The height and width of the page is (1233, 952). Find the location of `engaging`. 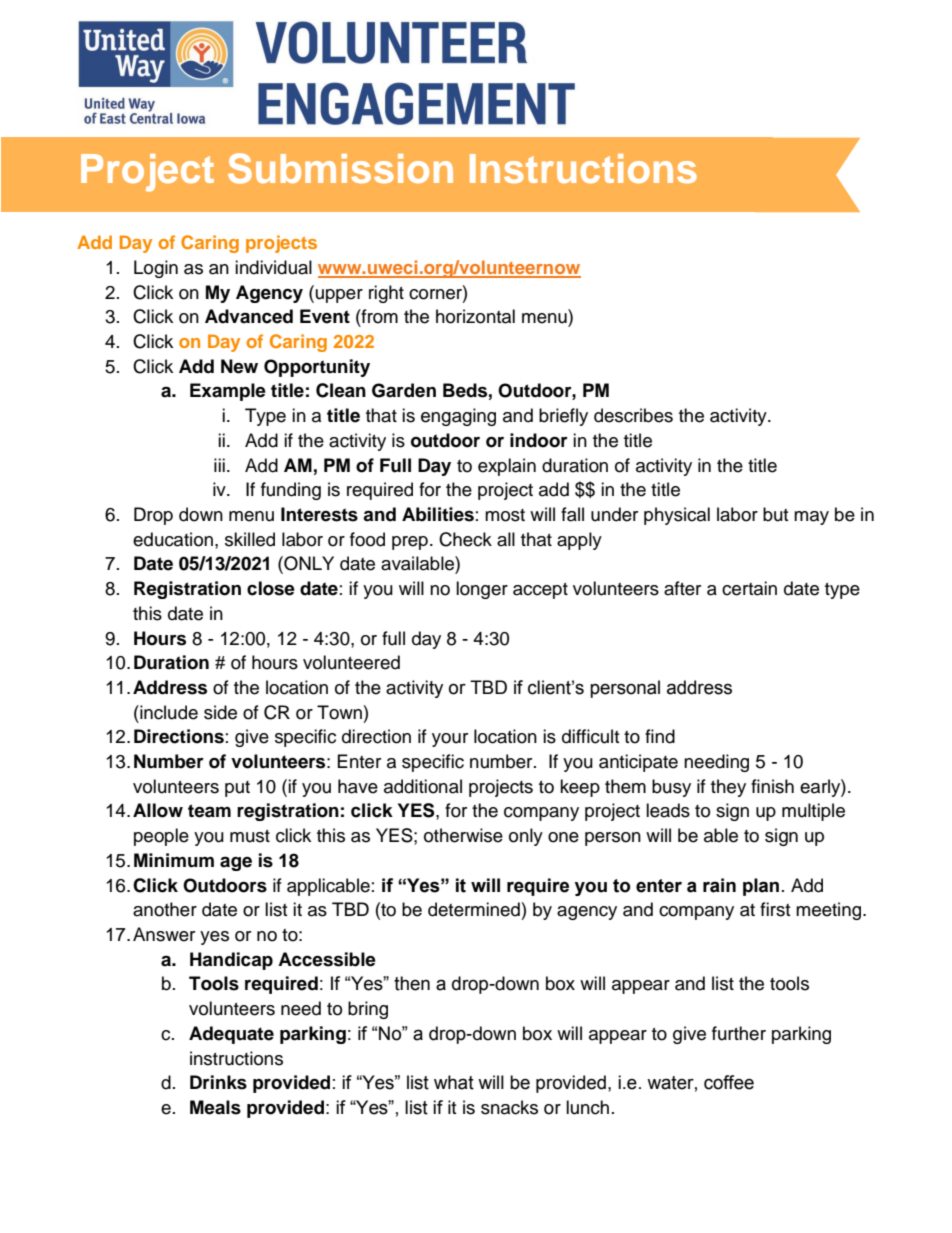

engaging is located at coordinates (458, 417).
